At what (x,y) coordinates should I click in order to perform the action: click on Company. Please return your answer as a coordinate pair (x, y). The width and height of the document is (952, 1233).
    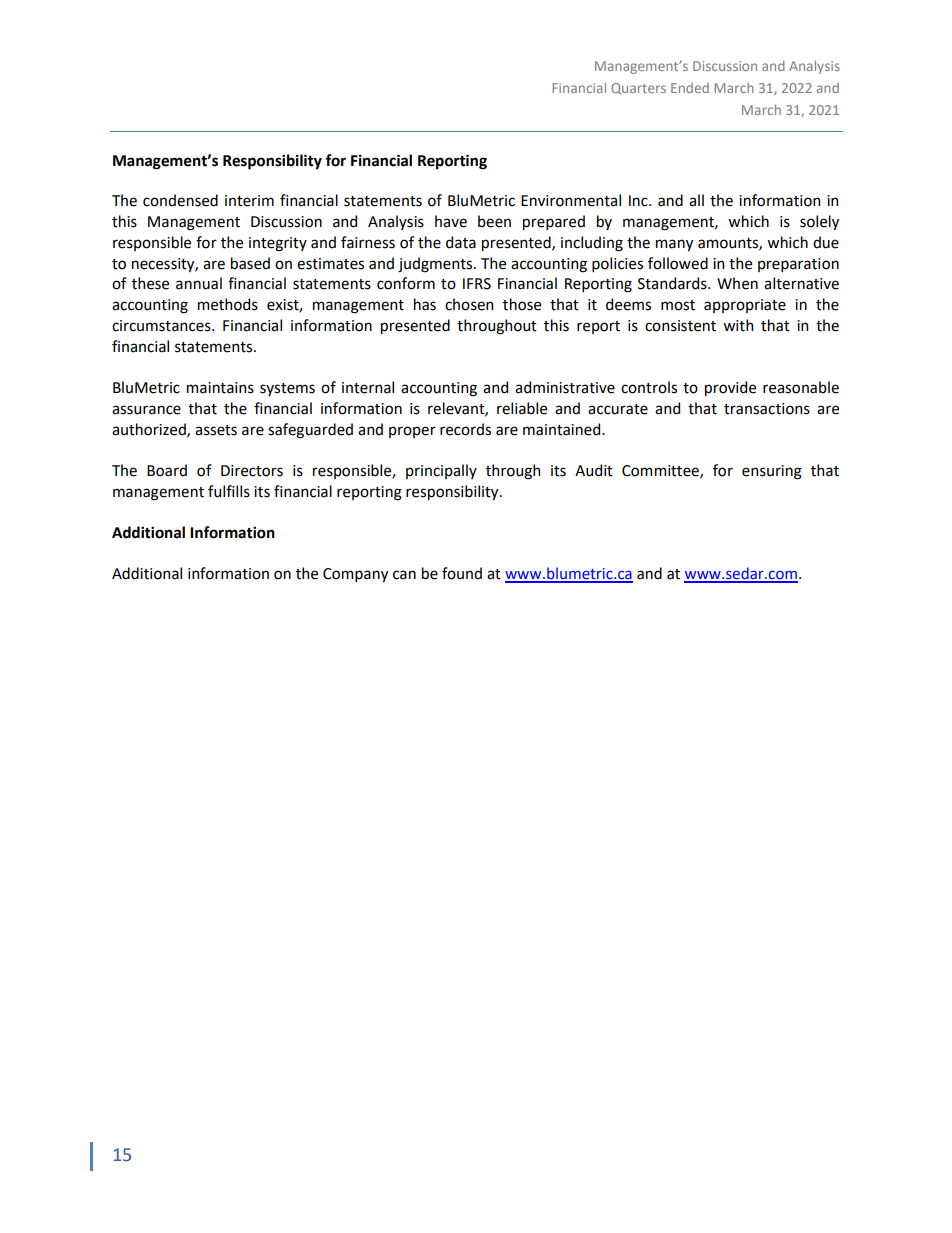
    Looking at the image, I should click on (355, 575).
